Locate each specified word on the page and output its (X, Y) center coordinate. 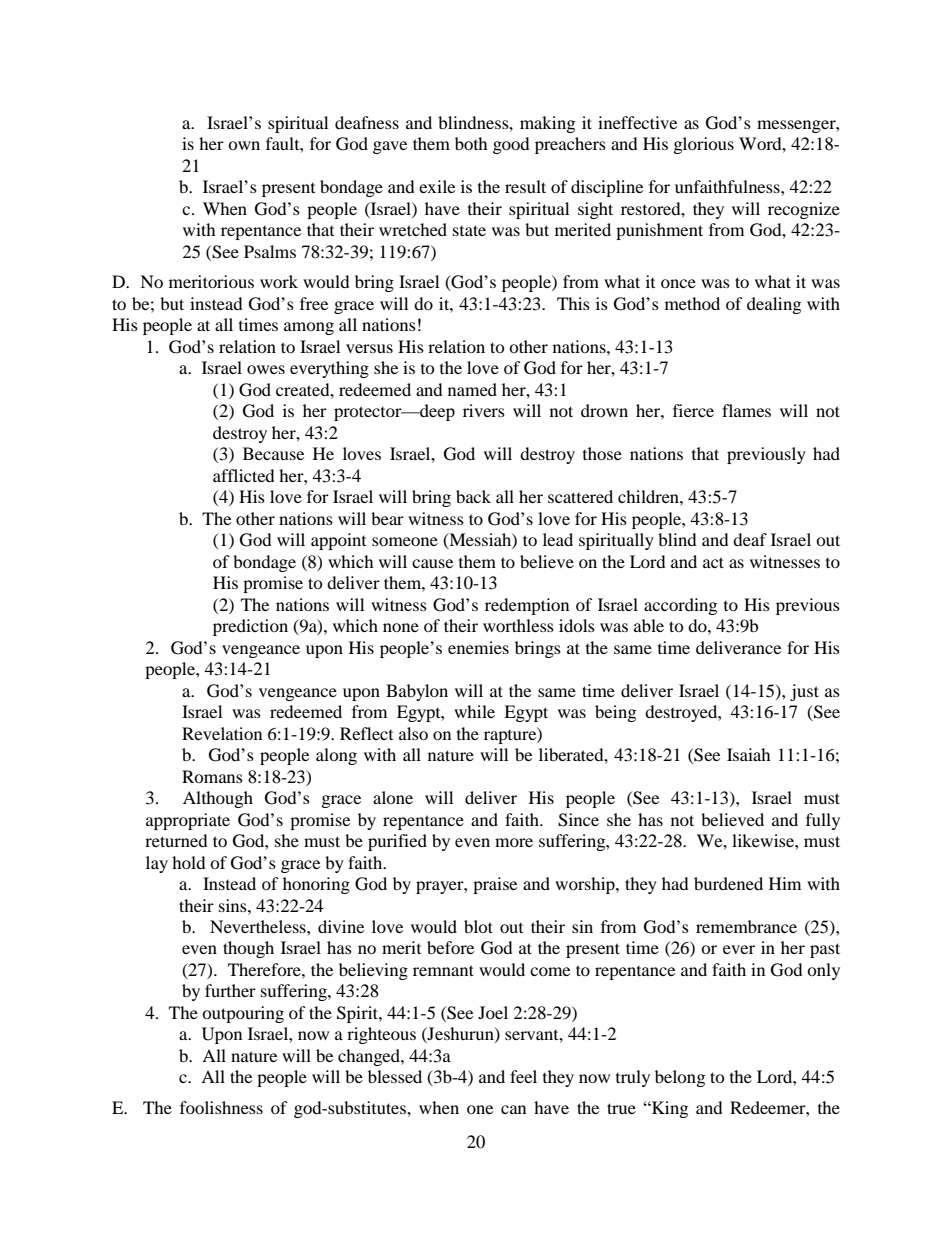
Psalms (270, 251)
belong (680, 1078)
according (680, 606)
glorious (704, 145)
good (511, 145)
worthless (518, 625)
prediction (250, 627)
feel (523, 1076)
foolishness (221, 1107)
